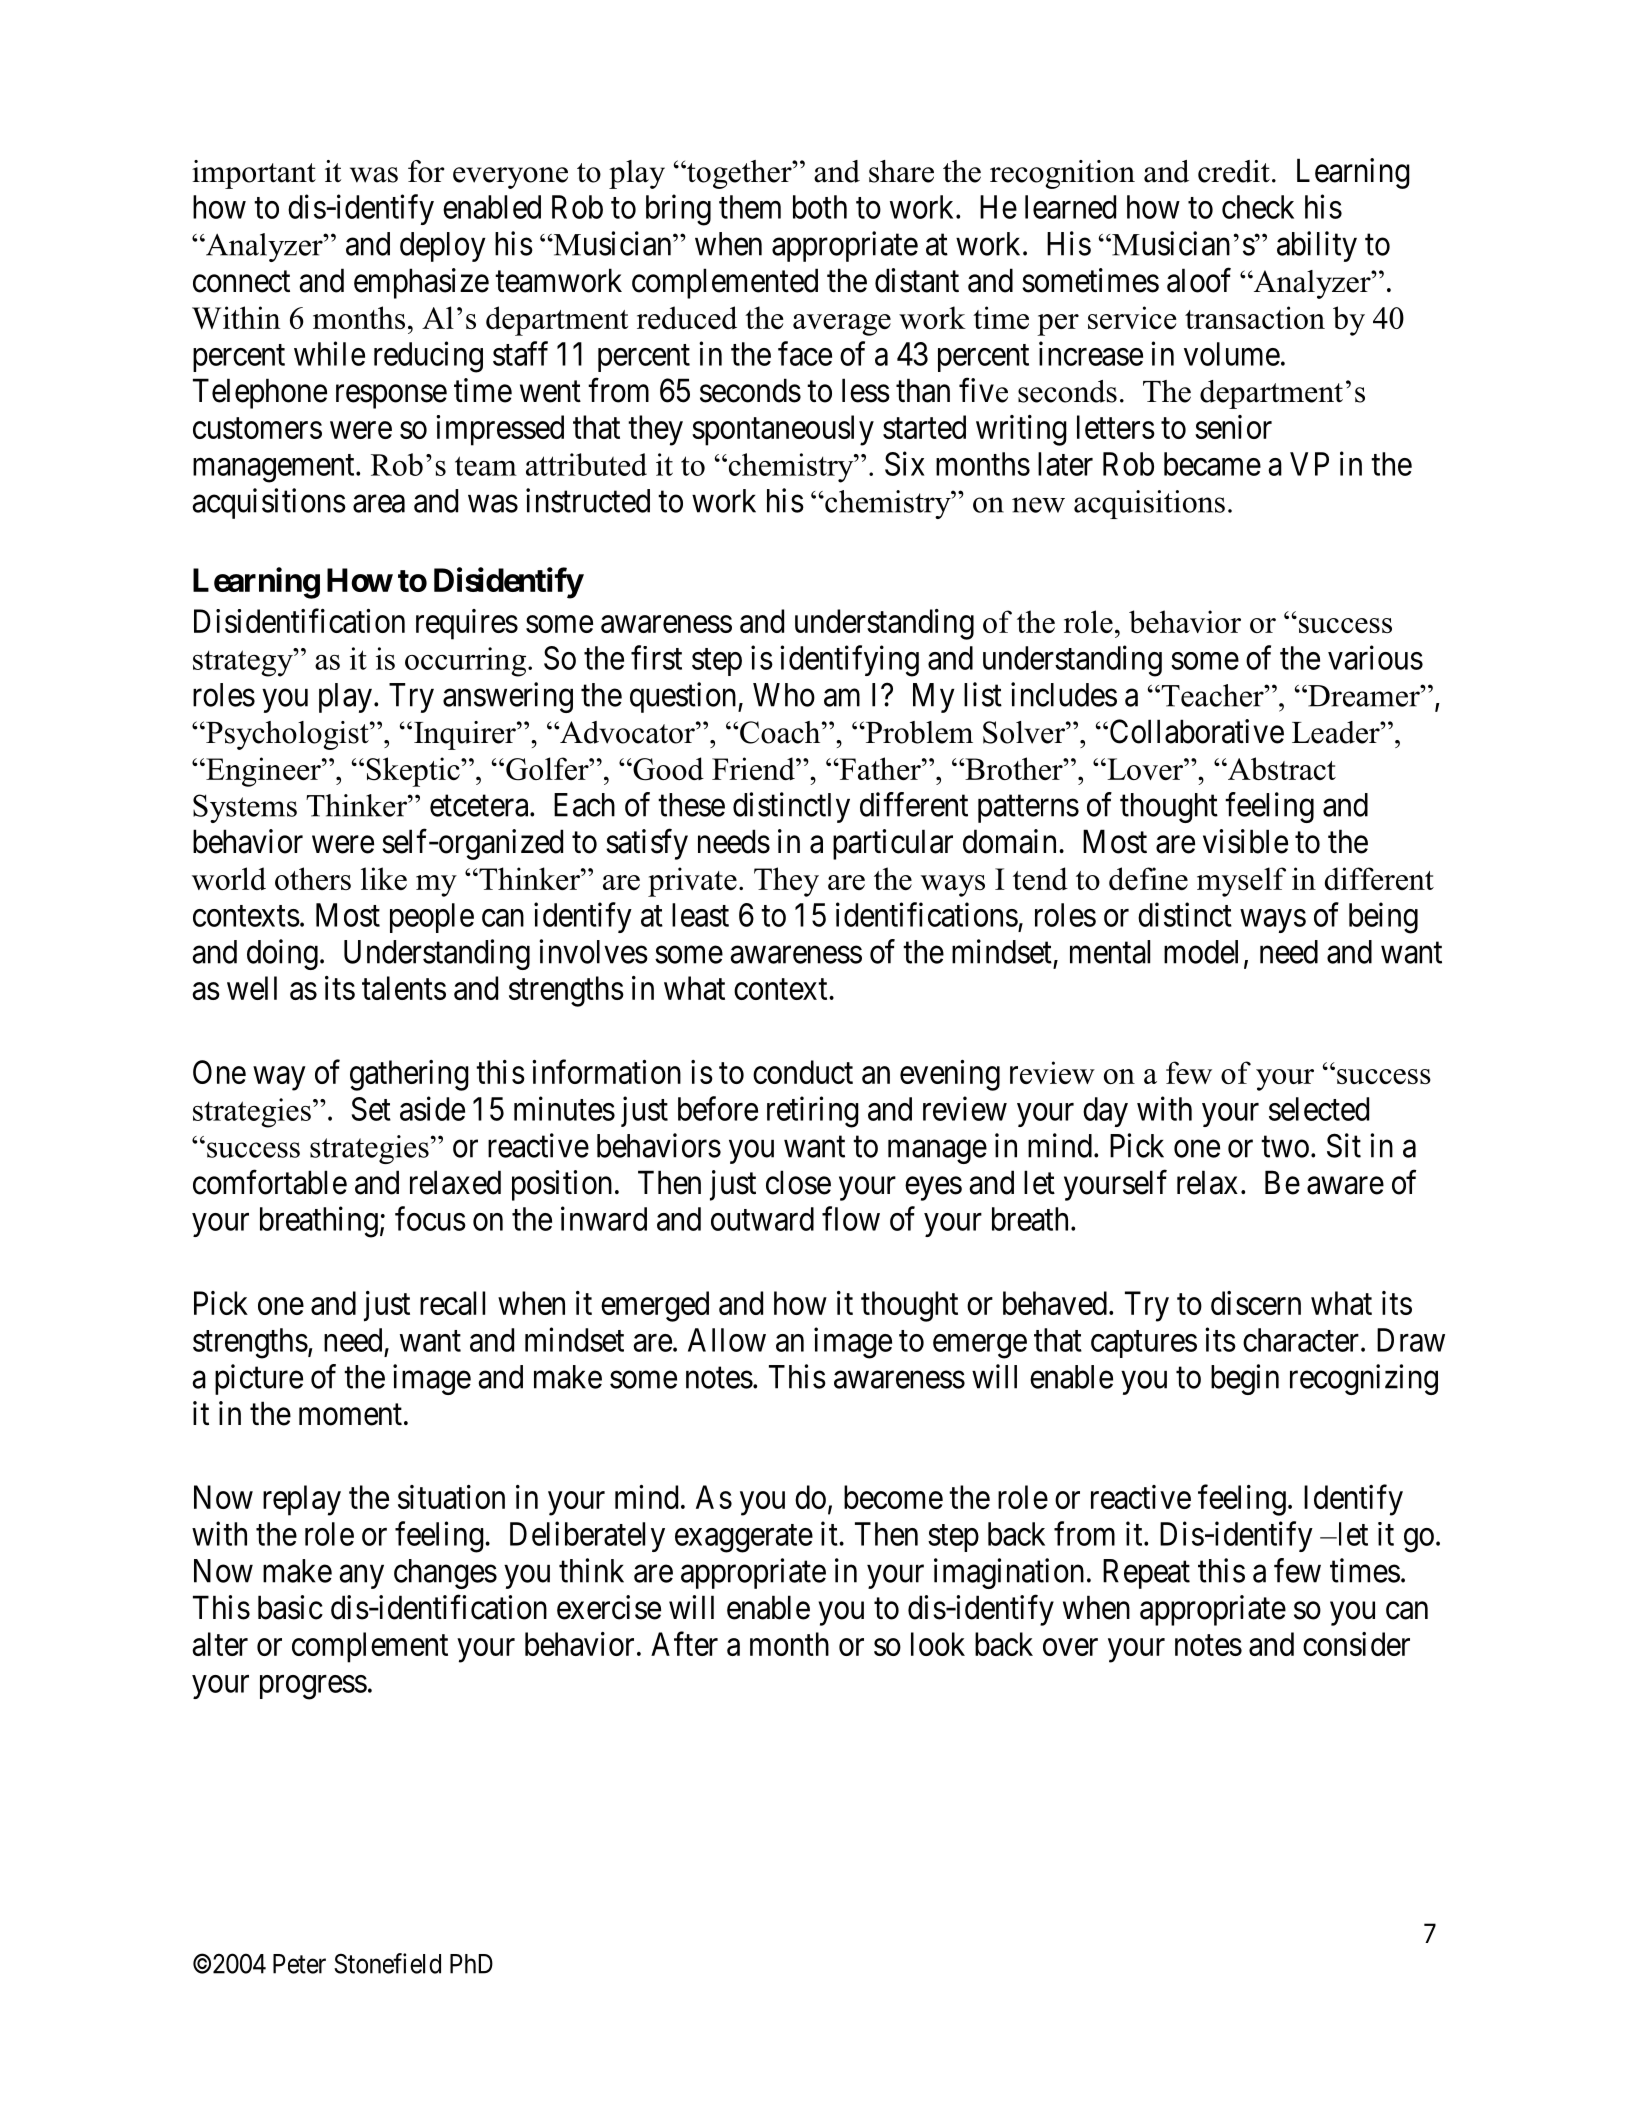 The image size is (1628, 2106). I want to click on situation, so click(451, 1497).
